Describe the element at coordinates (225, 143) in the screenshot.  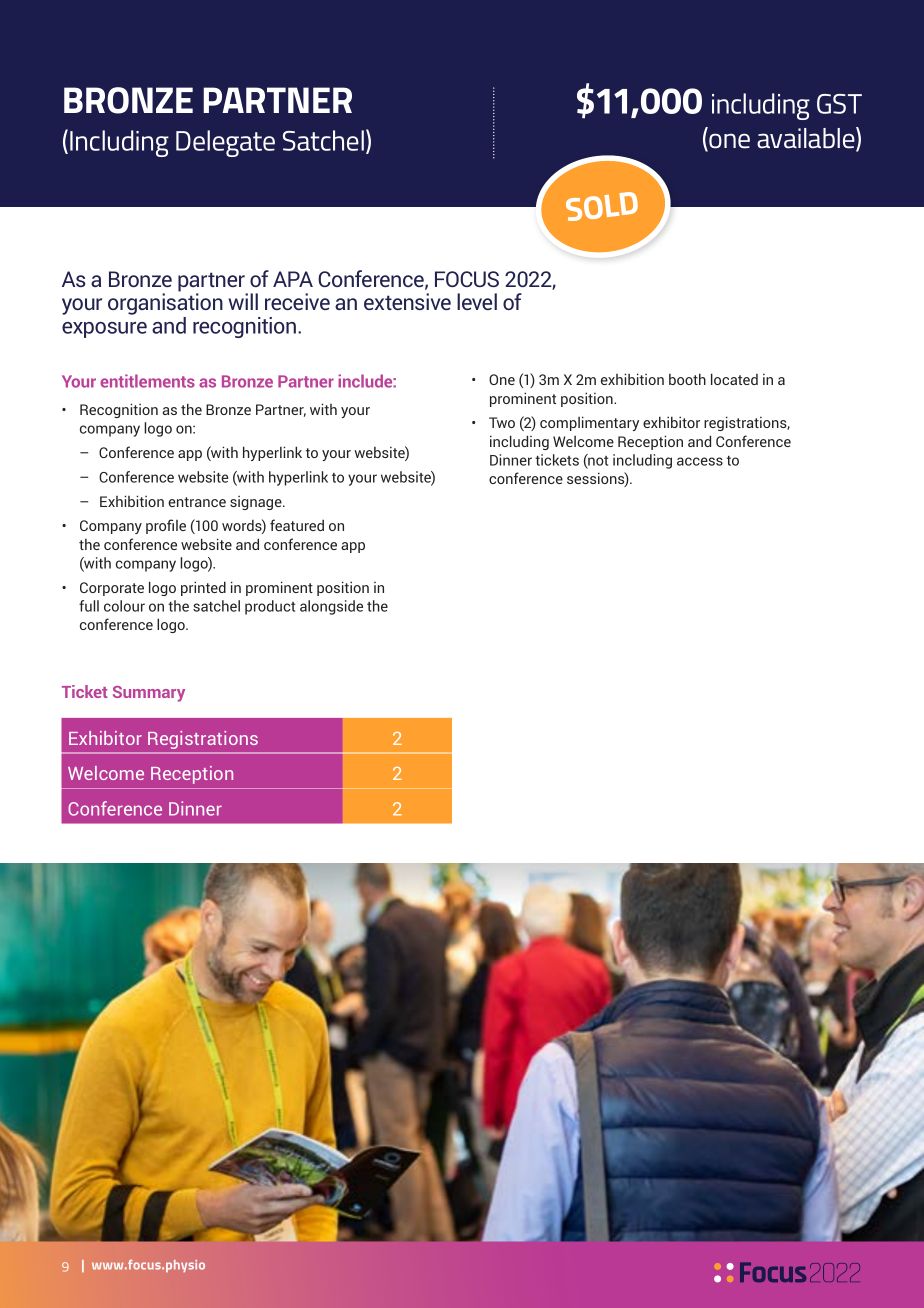
I see `Delegate` at that location.
